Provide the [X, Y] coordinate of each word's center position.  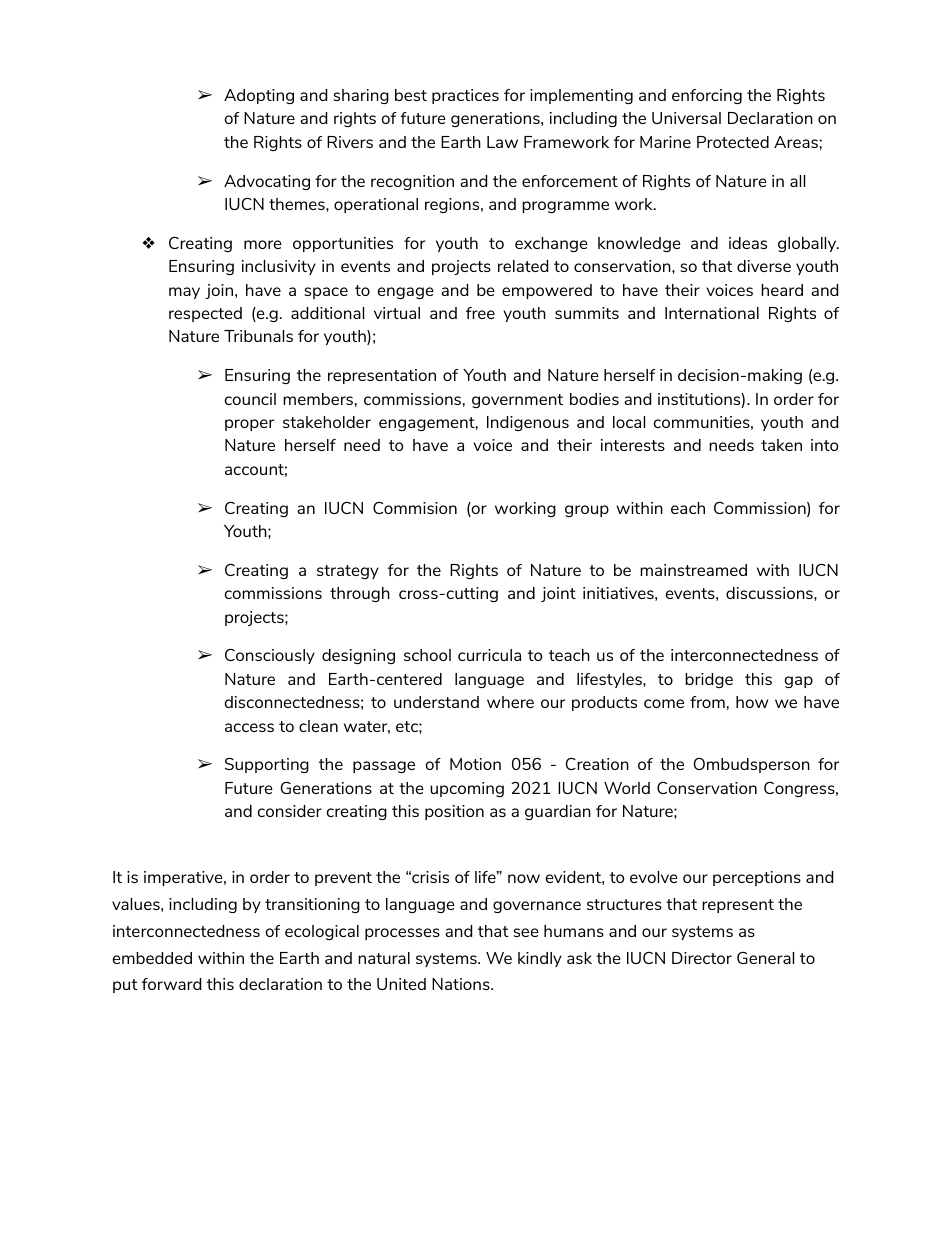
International [712, 313]
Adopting [259, 96]
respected [205, 314]
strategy [348, 572]
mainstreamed [693, 570]
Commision [415, 508]
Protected [733, 142]
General [765, 958]
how [752, 702]
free [480, 313]
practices [465, 96]
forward [171, 984]
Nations [462, 984]
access [249, 727]
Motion [475, 764]
